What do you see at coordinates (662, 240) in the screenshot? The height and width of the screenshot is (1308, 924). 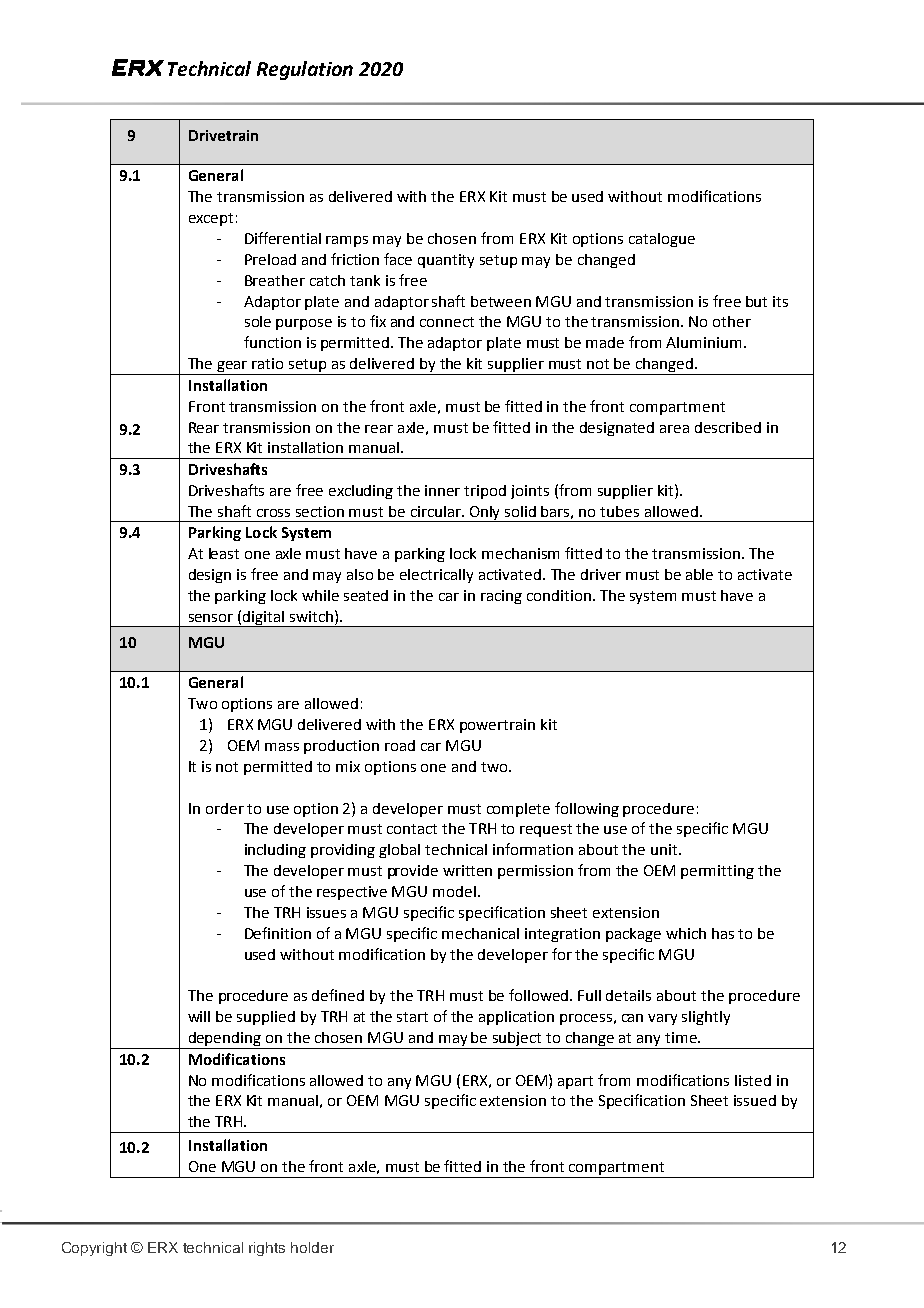 I see `catalogue` at bounding box center [662, 240].
